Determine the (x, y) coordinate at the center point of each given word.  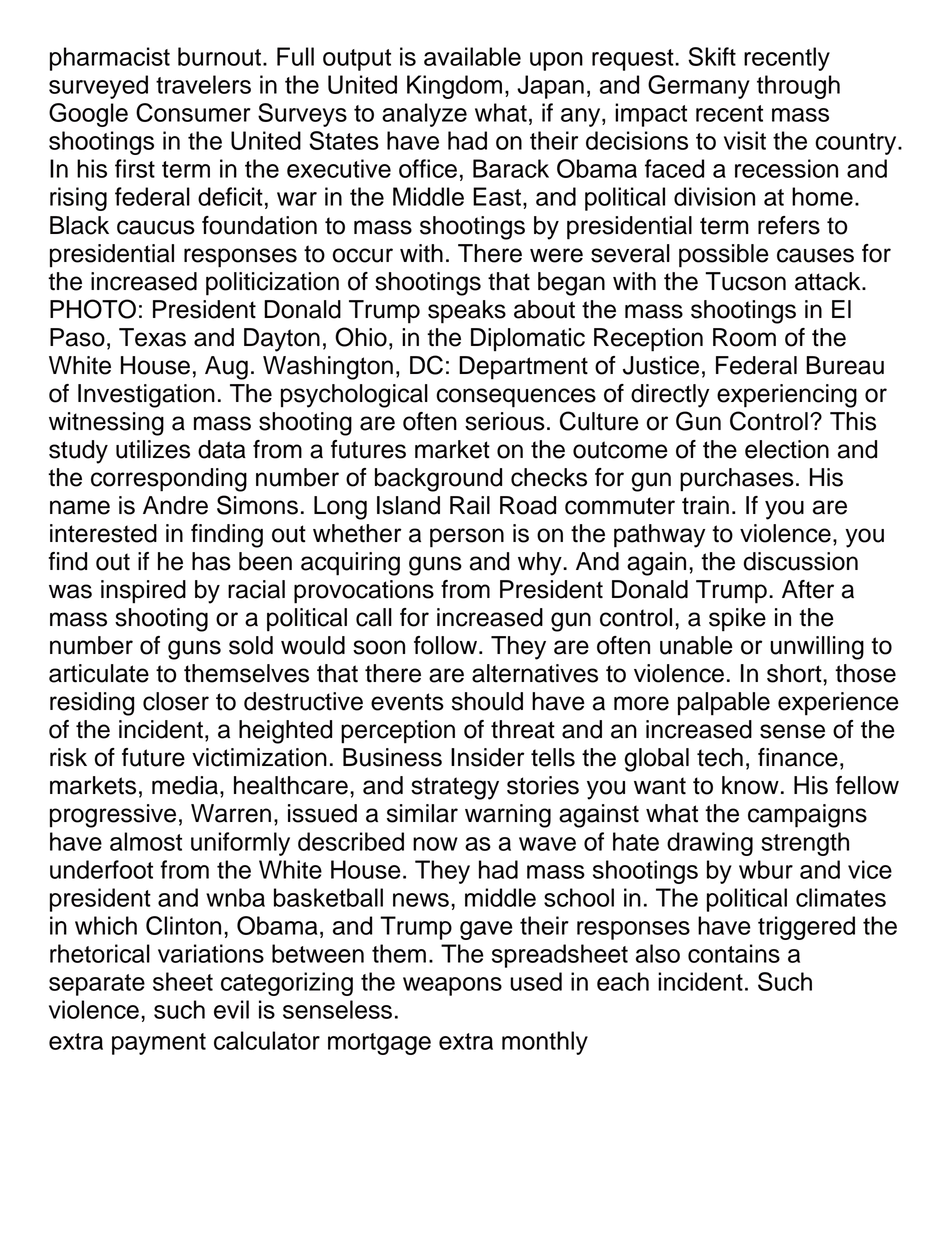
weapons (452, 986)
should (487, 701)
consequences (516, 398)
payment (159, 1044)
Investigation (146, 396)
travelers (203, 84)
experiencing (787, 396)
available (472, 56)
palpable (724, 704)
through (798, 87)
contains (734, 953)
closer (176, 701)
